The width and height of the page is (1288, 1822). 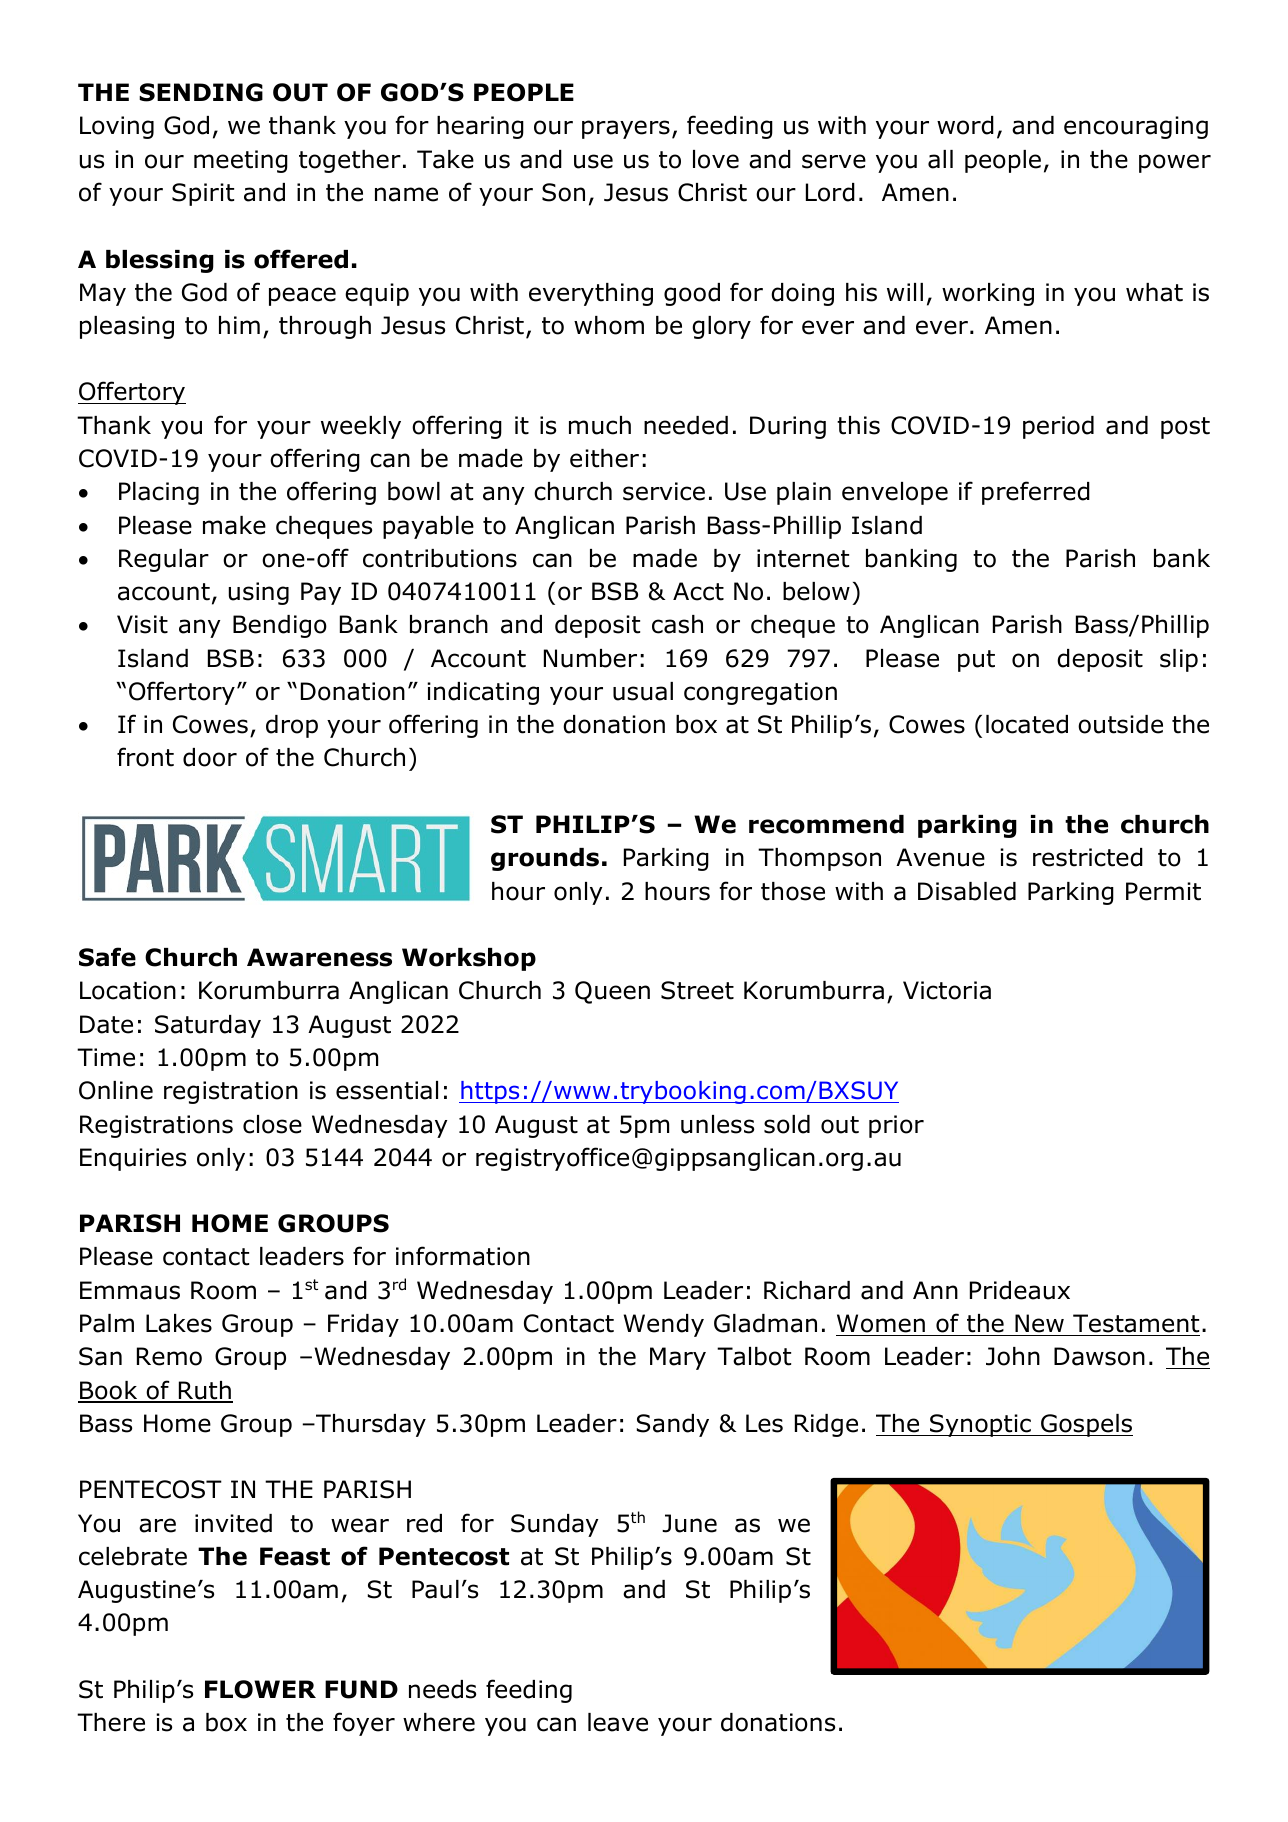 I want to click on meeting, so click(x=241, y=161).
